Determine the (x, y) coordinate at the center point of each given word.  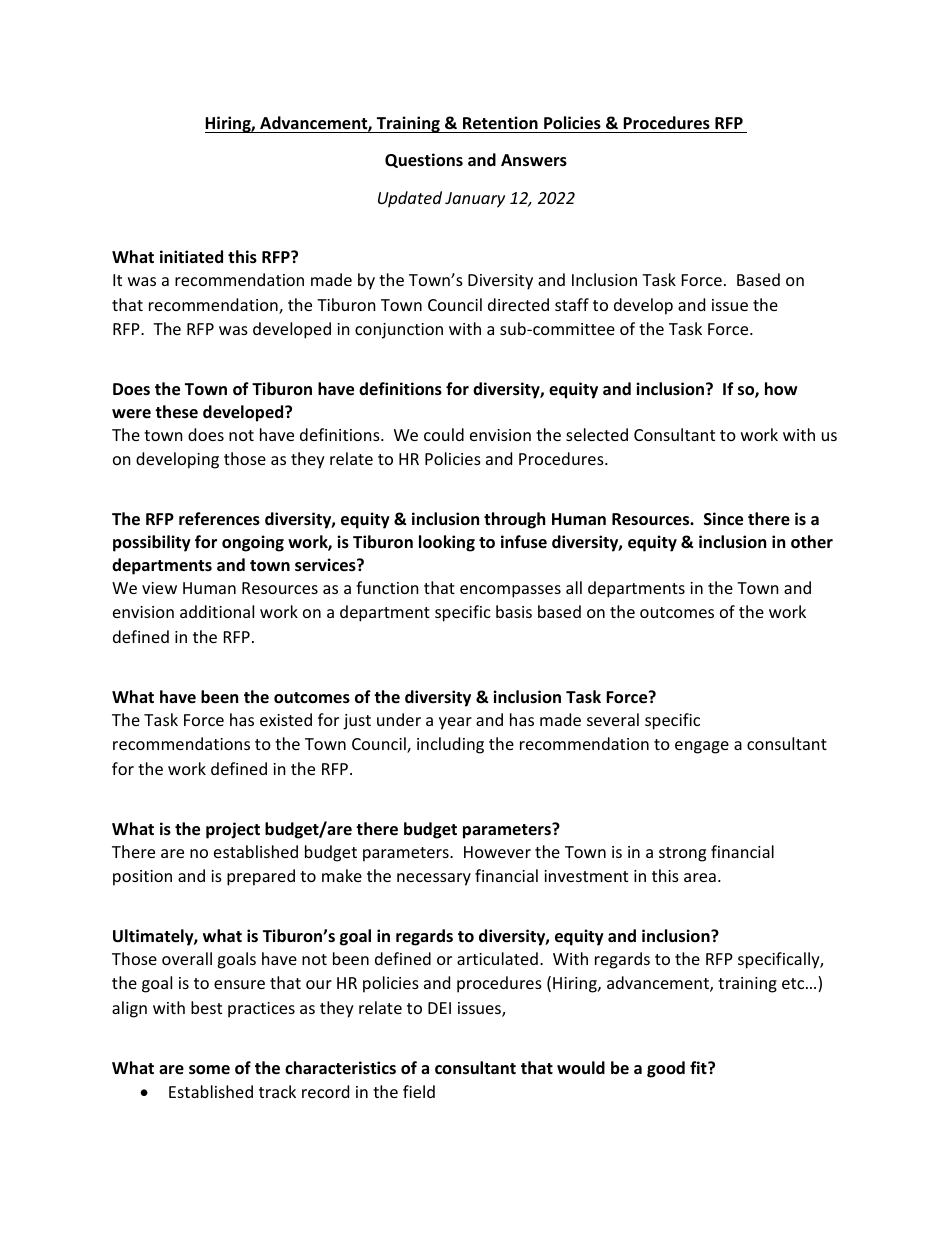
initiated (191, 257)
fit (699, 1067)
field (419, 1091)
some (209, 1070)
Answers (534, 160)
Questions (424, 160)
